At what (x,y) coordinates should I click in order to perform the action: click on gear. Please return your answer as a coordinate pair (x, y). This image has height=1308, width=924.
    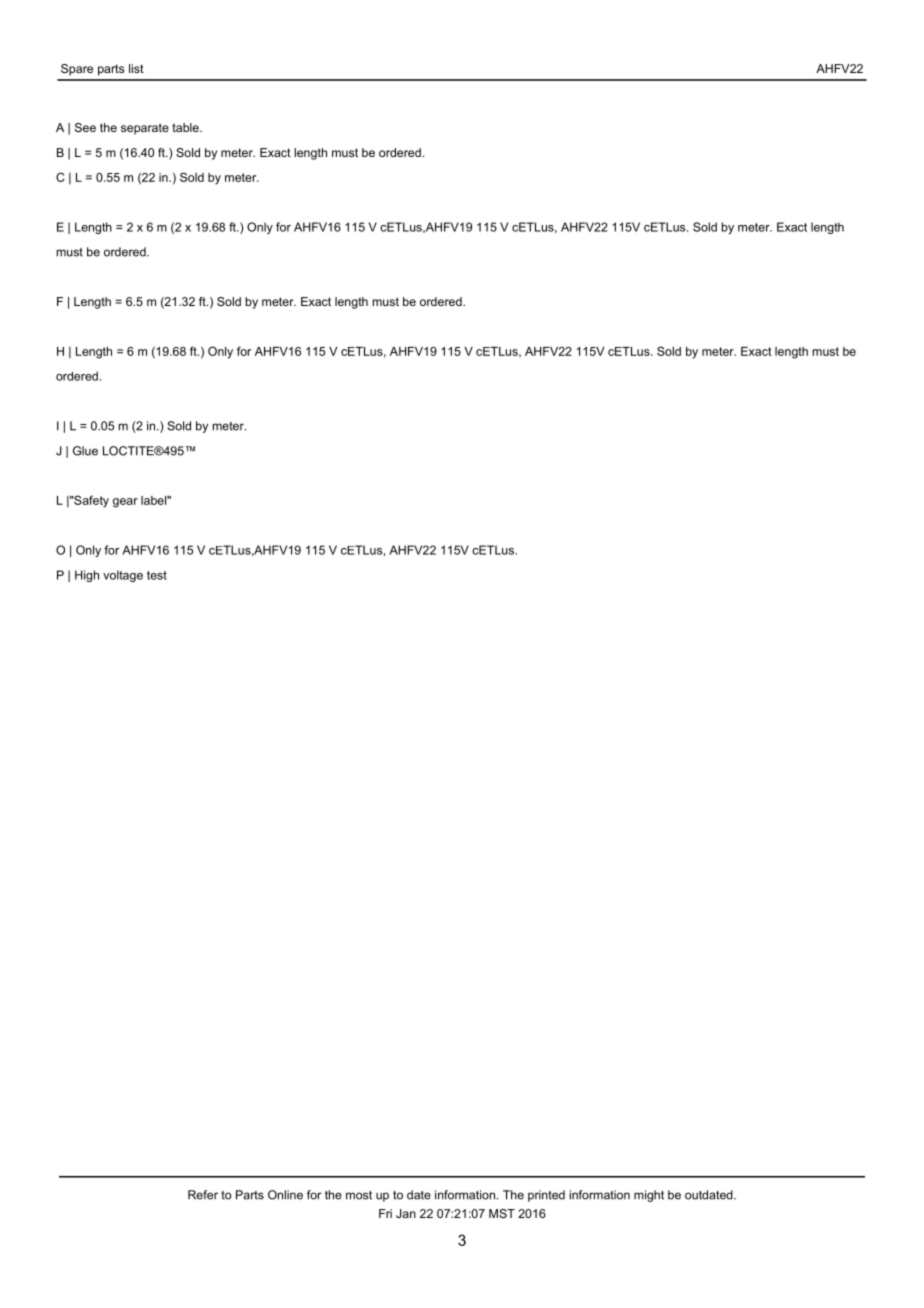
    Looking at the image, I should click on (125, 503).
